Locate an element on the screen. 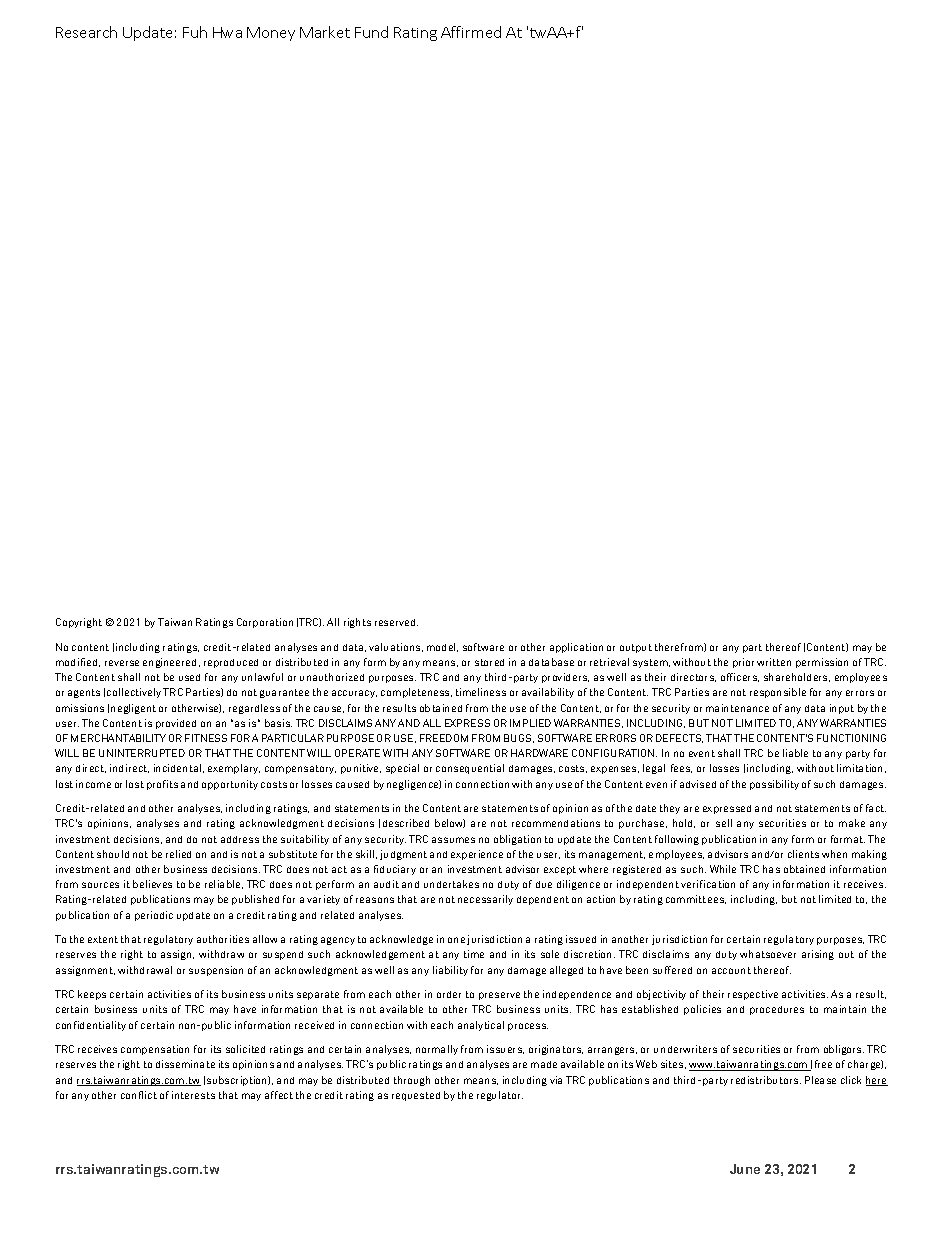 The height and width of the screenshot is (1233, 952). Fund is located at coordinates (371, 32).
